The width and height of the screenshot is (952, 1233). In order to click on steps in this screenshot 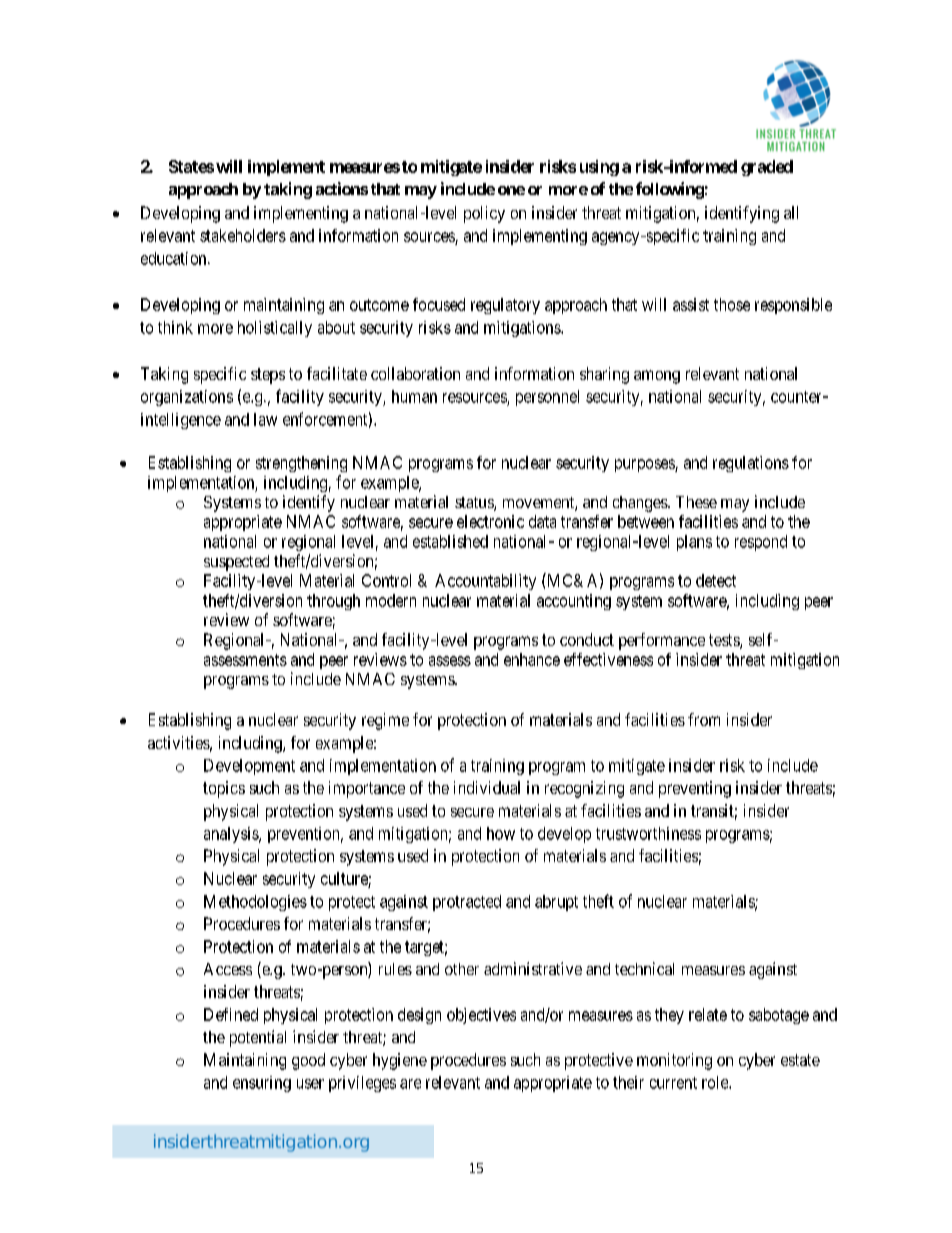, I will do `click(268, 376)`.
